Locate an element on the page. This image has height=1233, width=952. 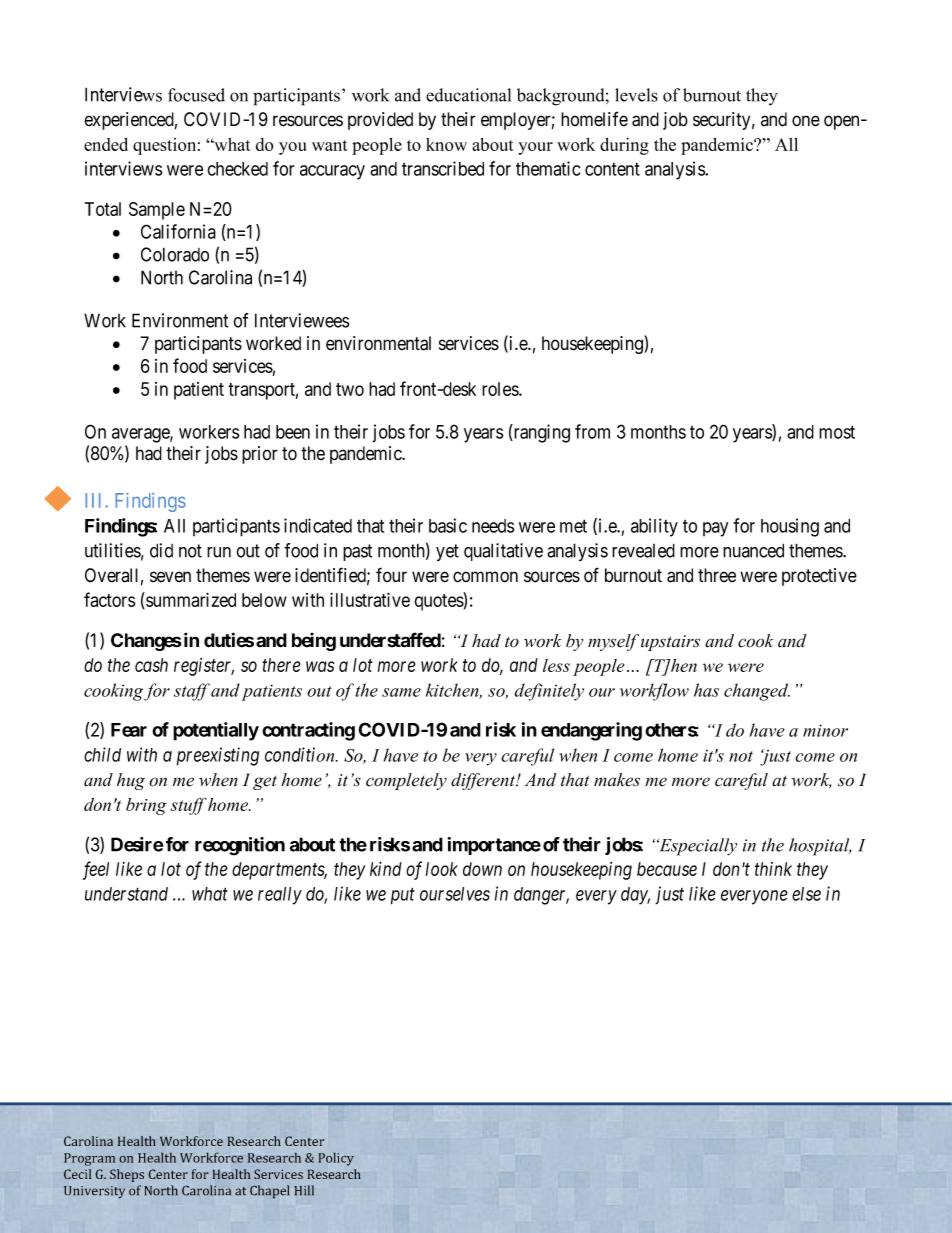
Especially is located at coordinates (697, 847).
